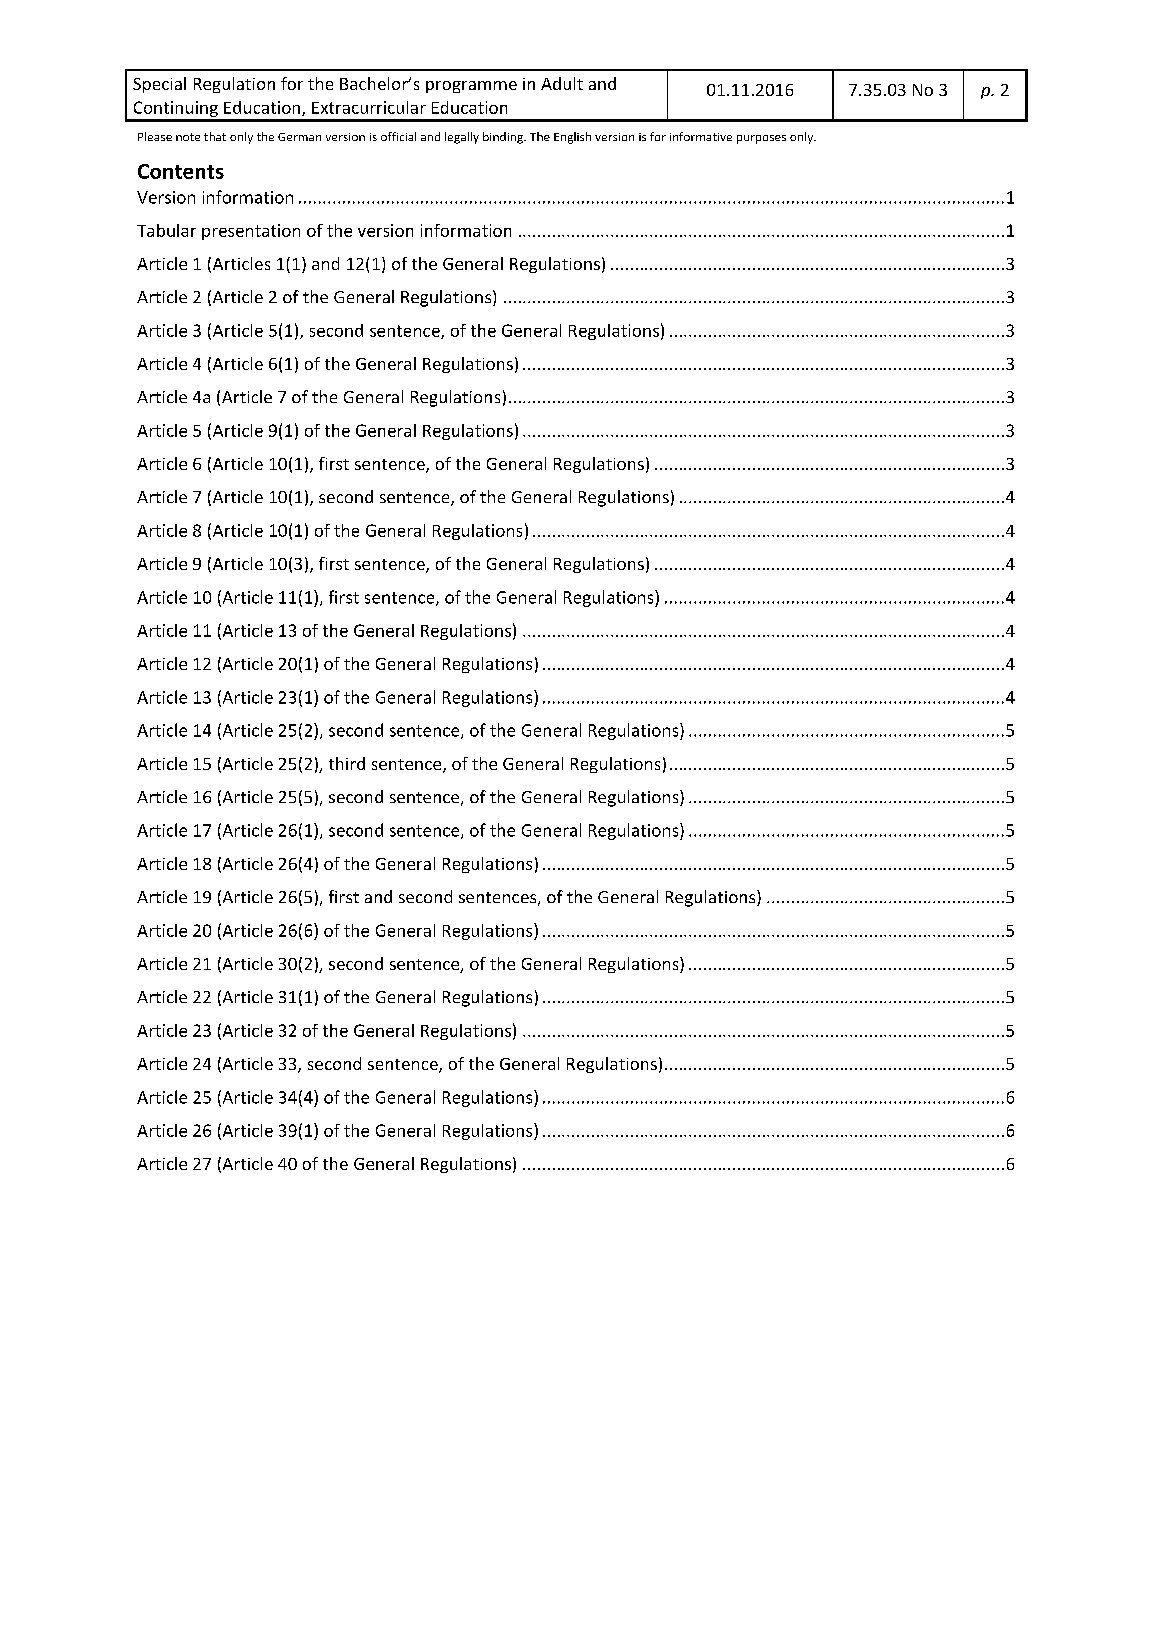 This screenshot has width=1152, height=1631. What do you see at coordinates (251, 232) in the screenshot?
I see `presentation` at bounding box center [251, 232].
